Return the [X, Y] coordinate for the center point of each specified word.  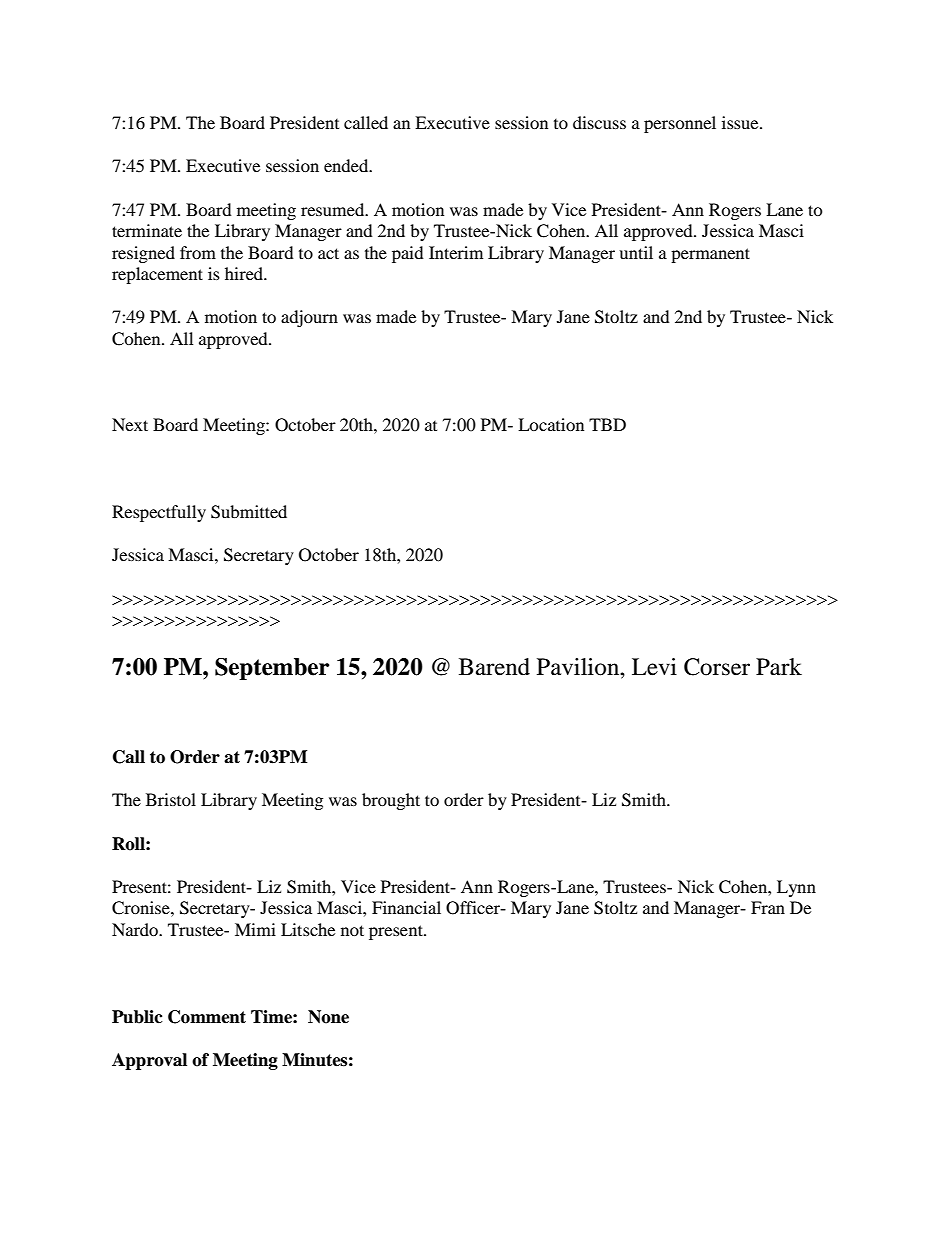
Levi [654, 667]
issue [741, 122]
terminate [147, 230]
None [328, 1017]
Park [779, 667]
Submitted [249, 512]
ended [347, 165]
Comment [207, 1017]
